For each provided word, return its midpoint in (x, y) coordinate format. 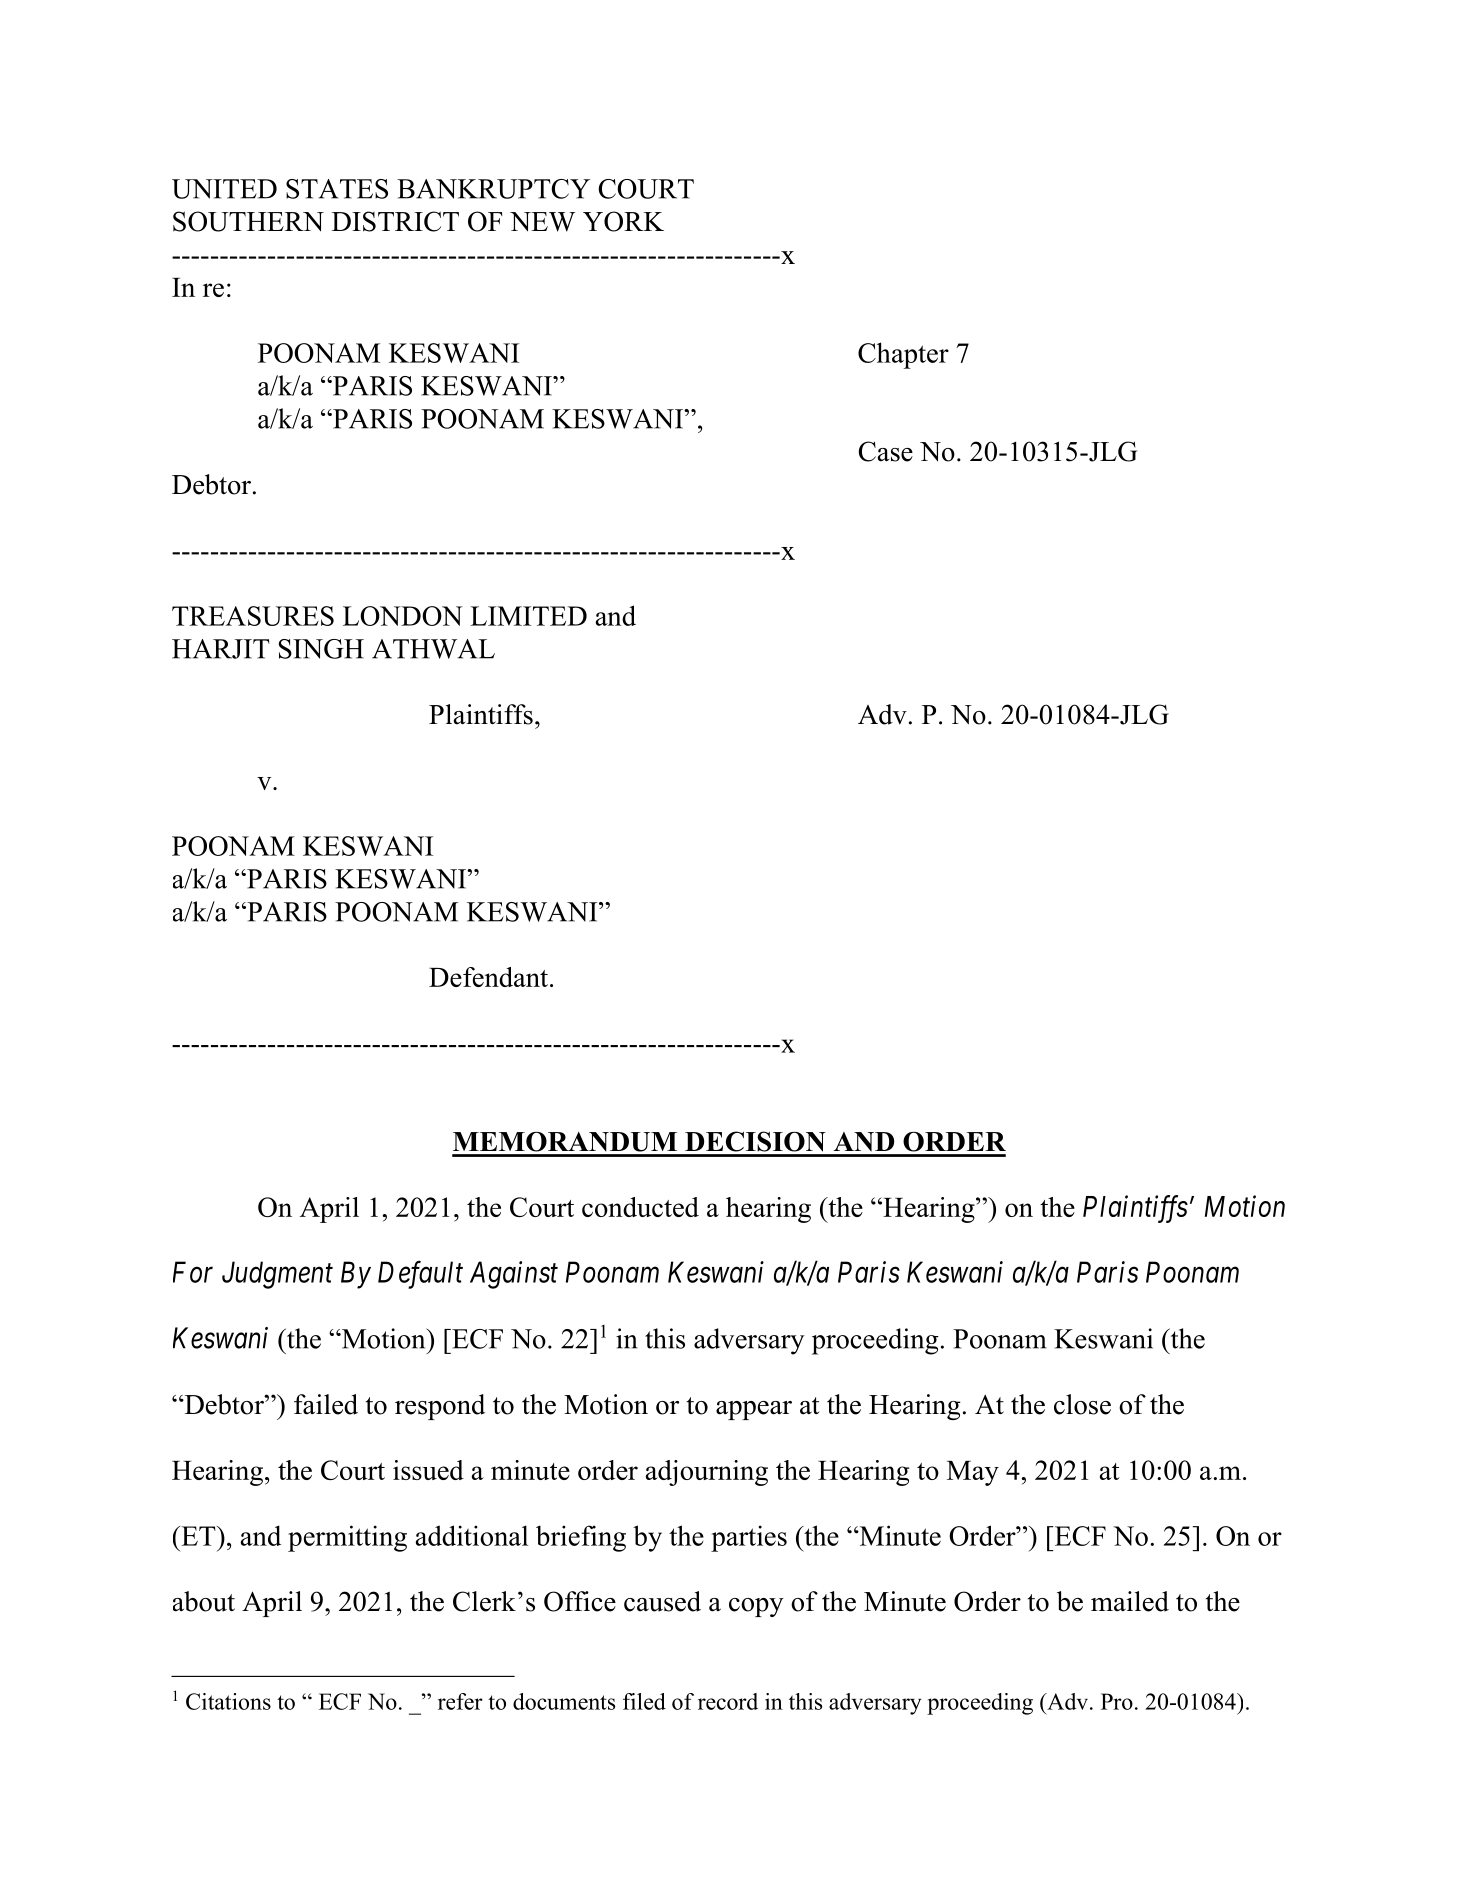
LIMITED (528, 616)
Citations (228, 1701)
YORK (623, 221)
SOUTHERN (248, 221)
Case (885, 451)
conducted (640, 1207)
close (1082, 1404)
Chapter (903, 355)
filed (644, 1701)
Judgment (277, 1275)
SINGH (321, 649)
